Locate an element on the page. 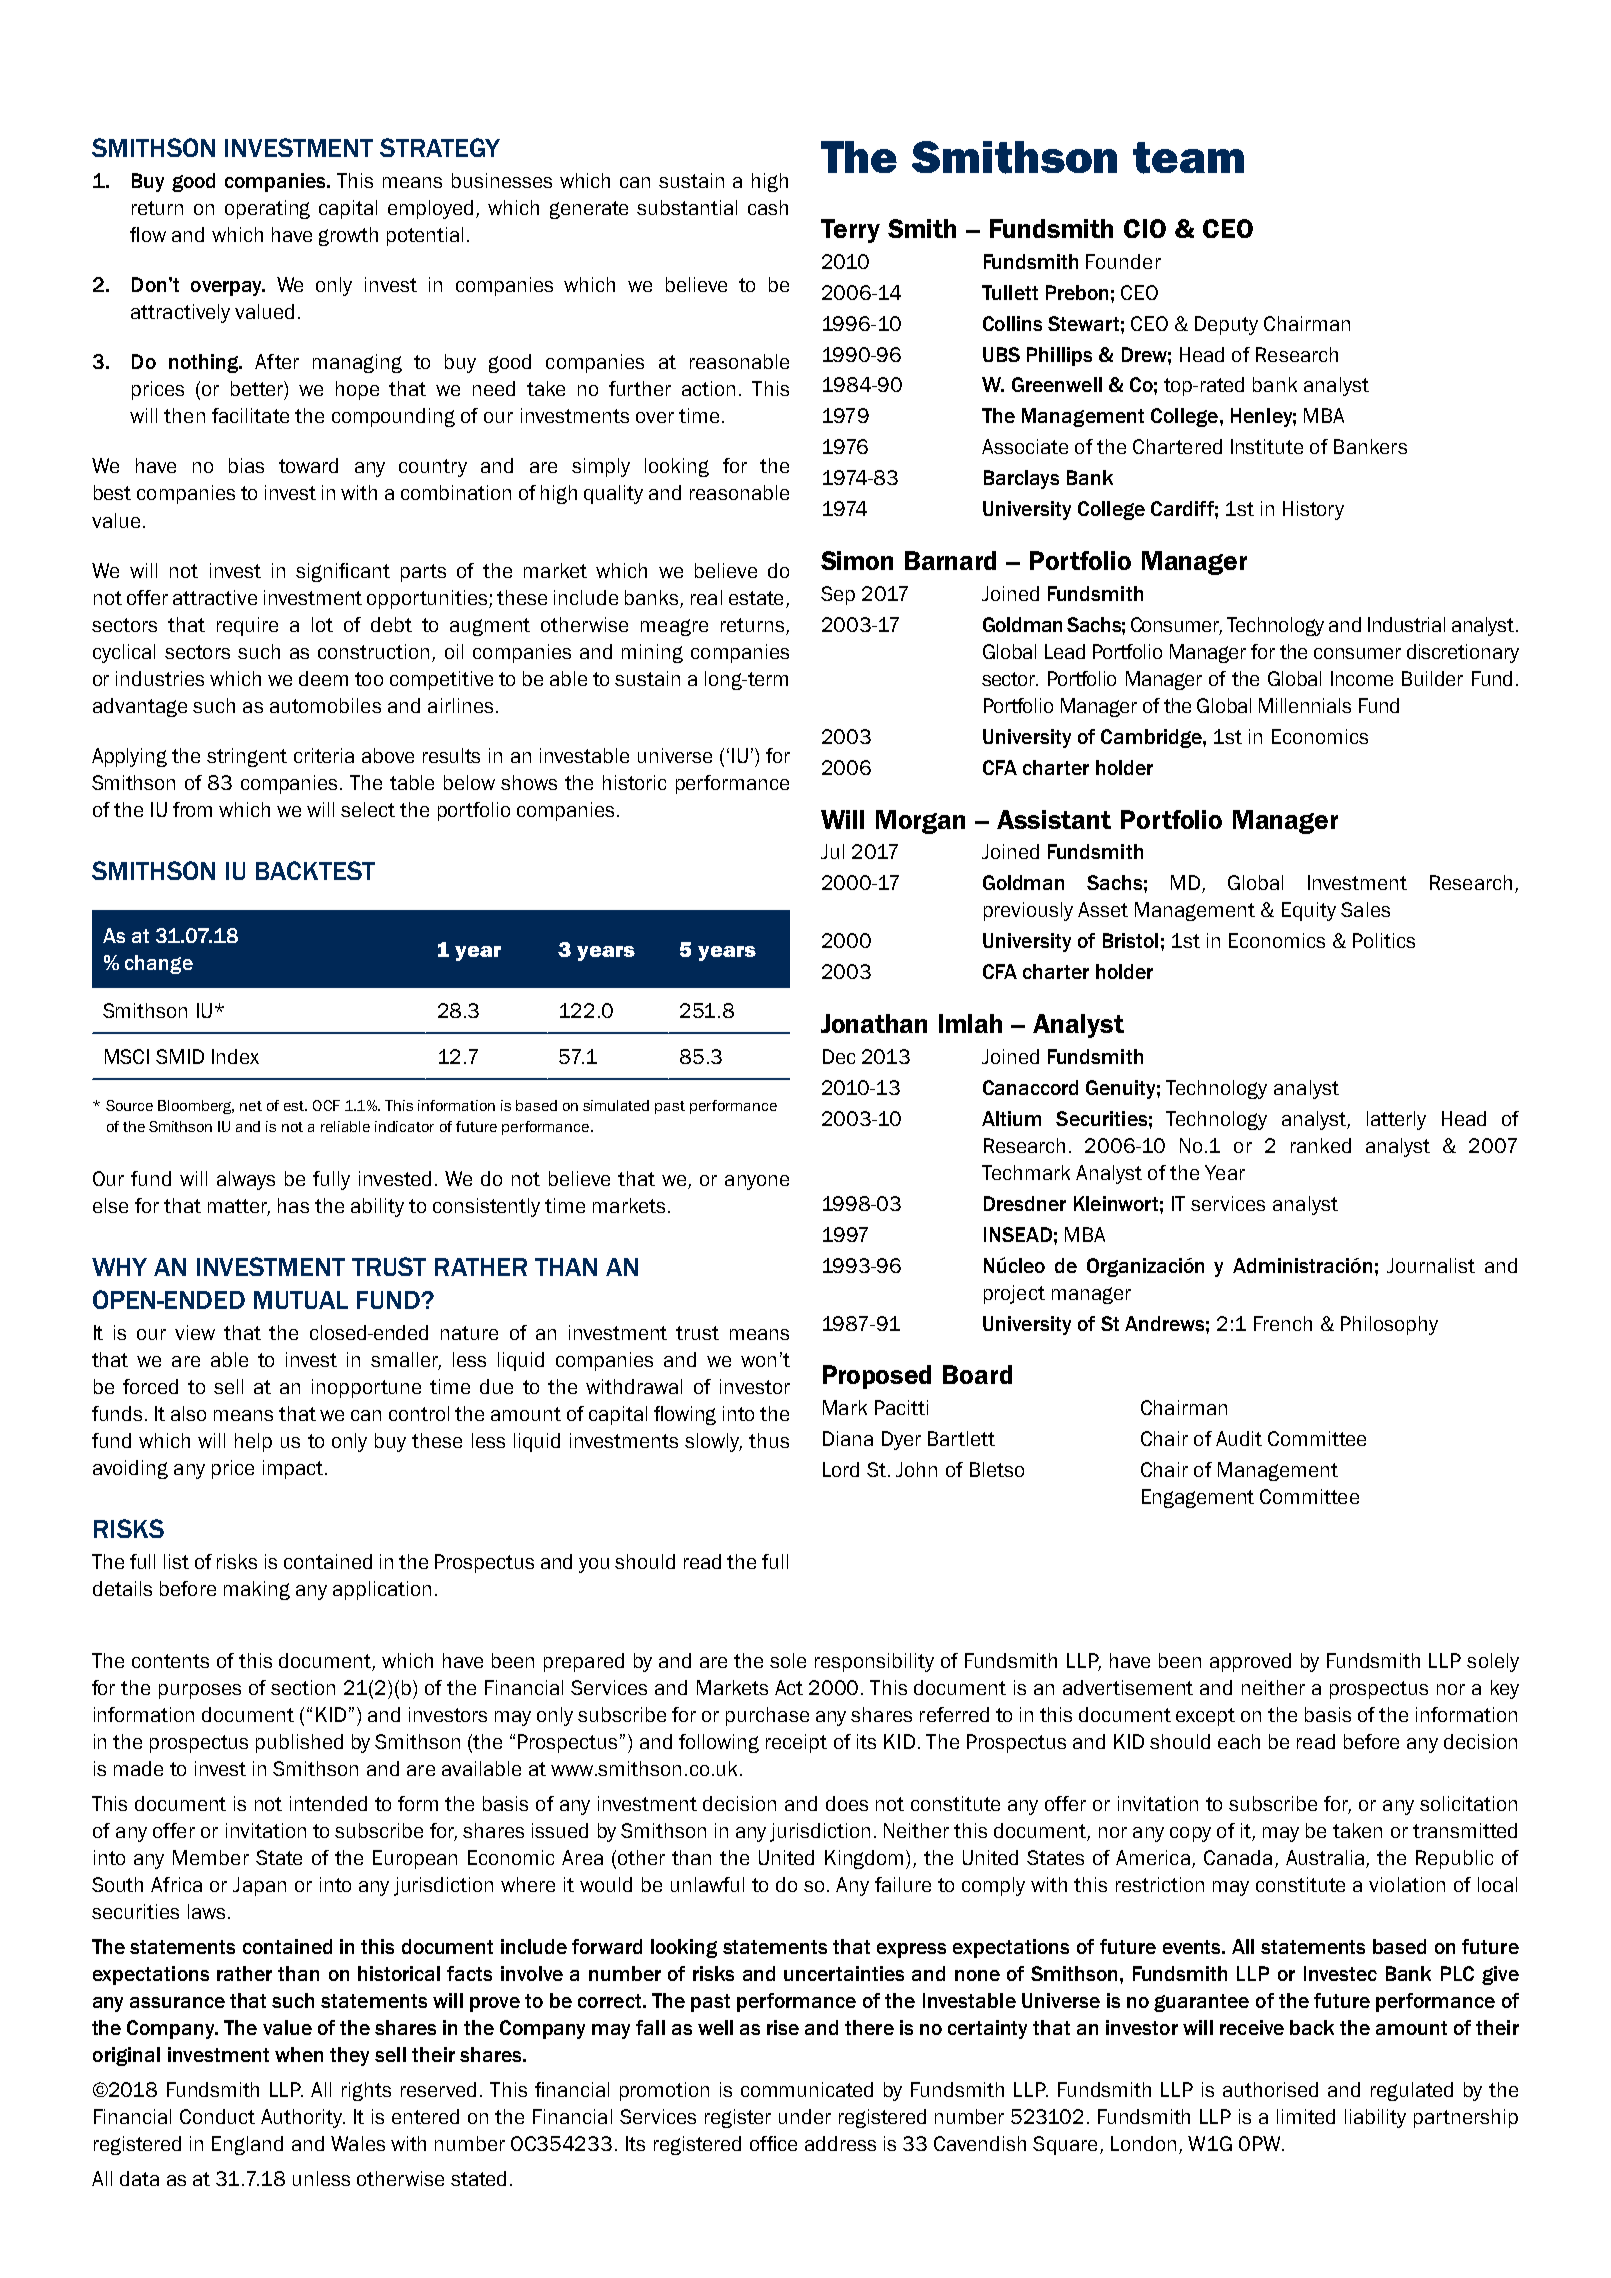 The width and height of the image is (1611, 2278). team is located at coordinates (1188, 158).
